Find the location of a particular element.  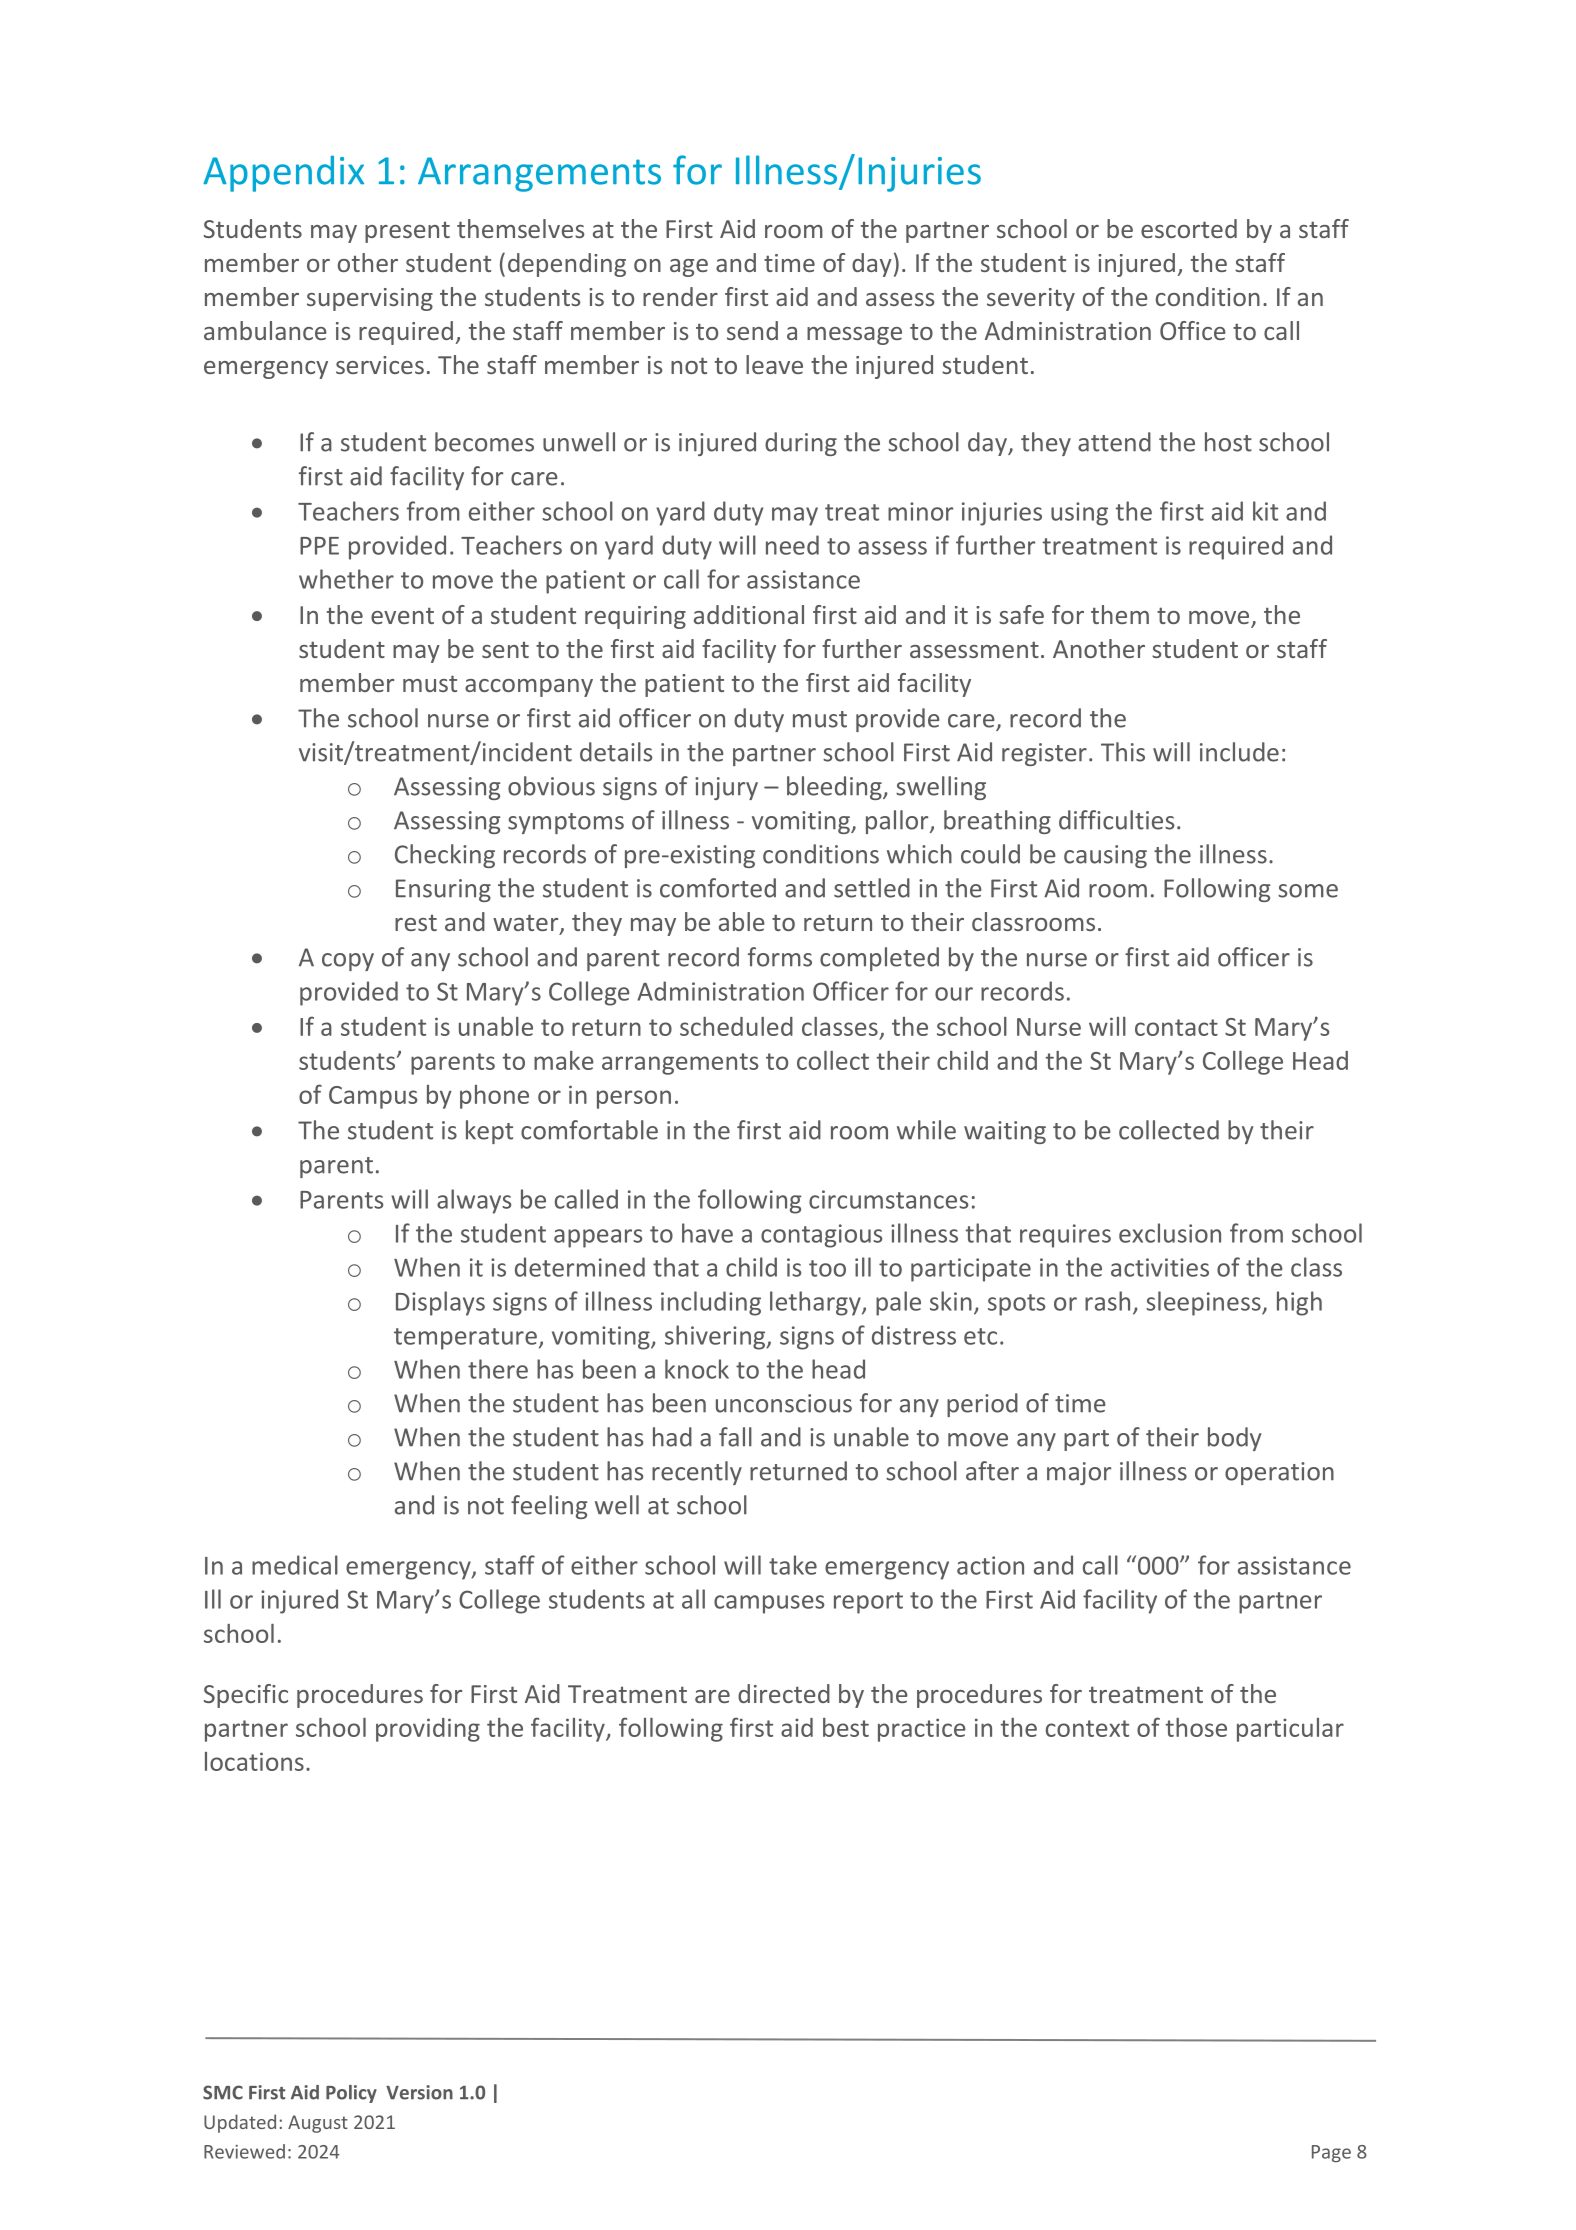

those is located at coordinates (1196, 1727).
